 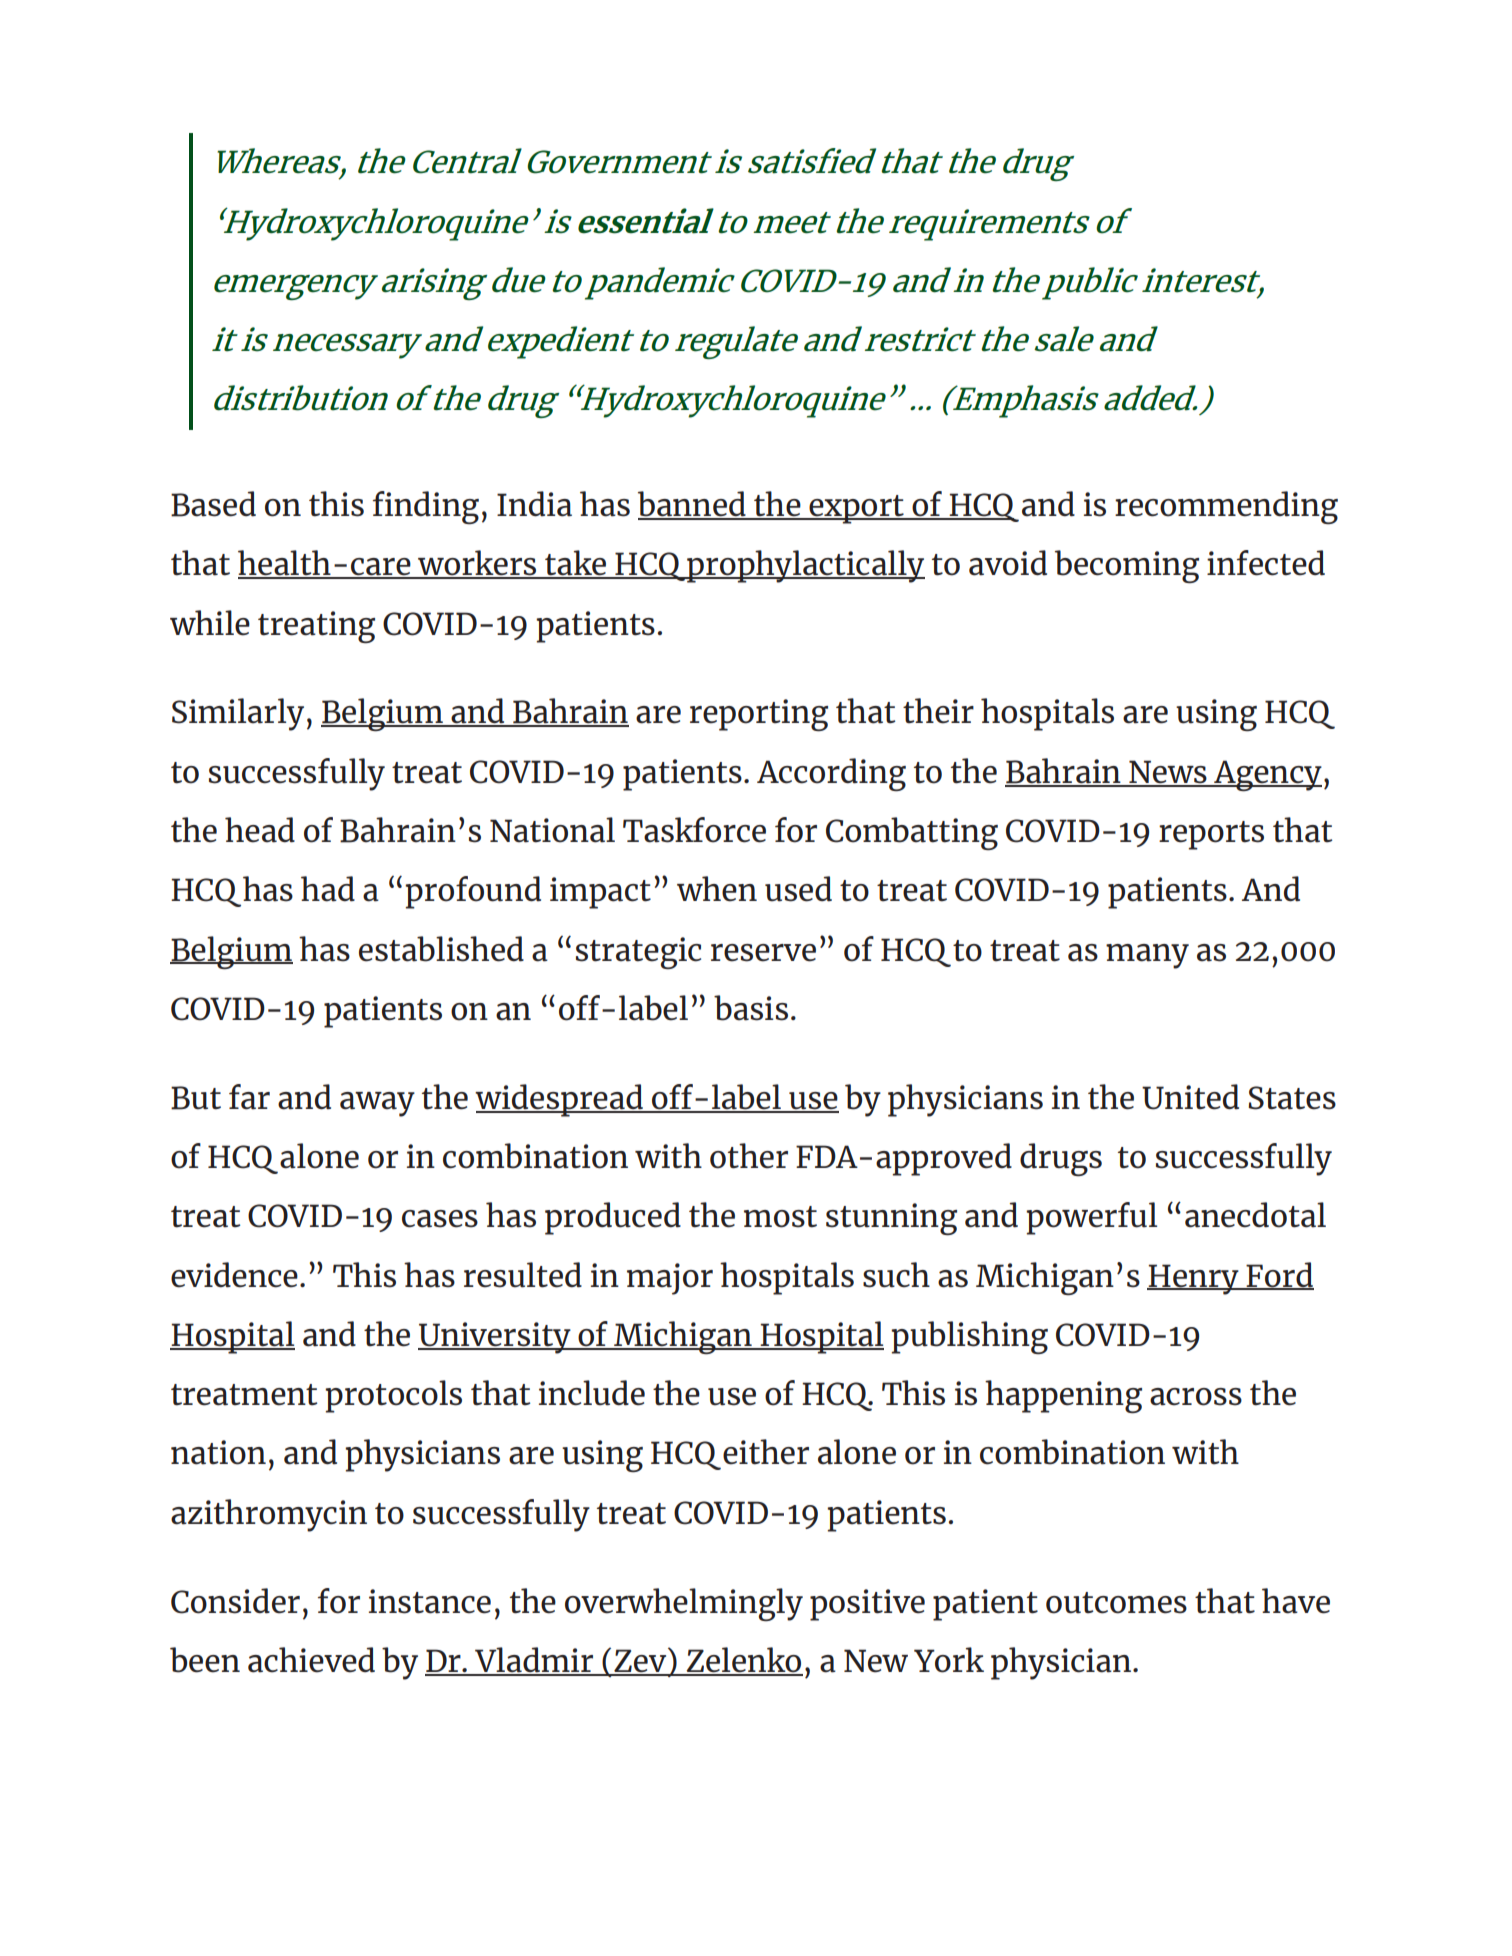 What do you see at coordinates (393, 1396) in the screenshot?
I see `protocols` at bounding box center [393, 1396].
